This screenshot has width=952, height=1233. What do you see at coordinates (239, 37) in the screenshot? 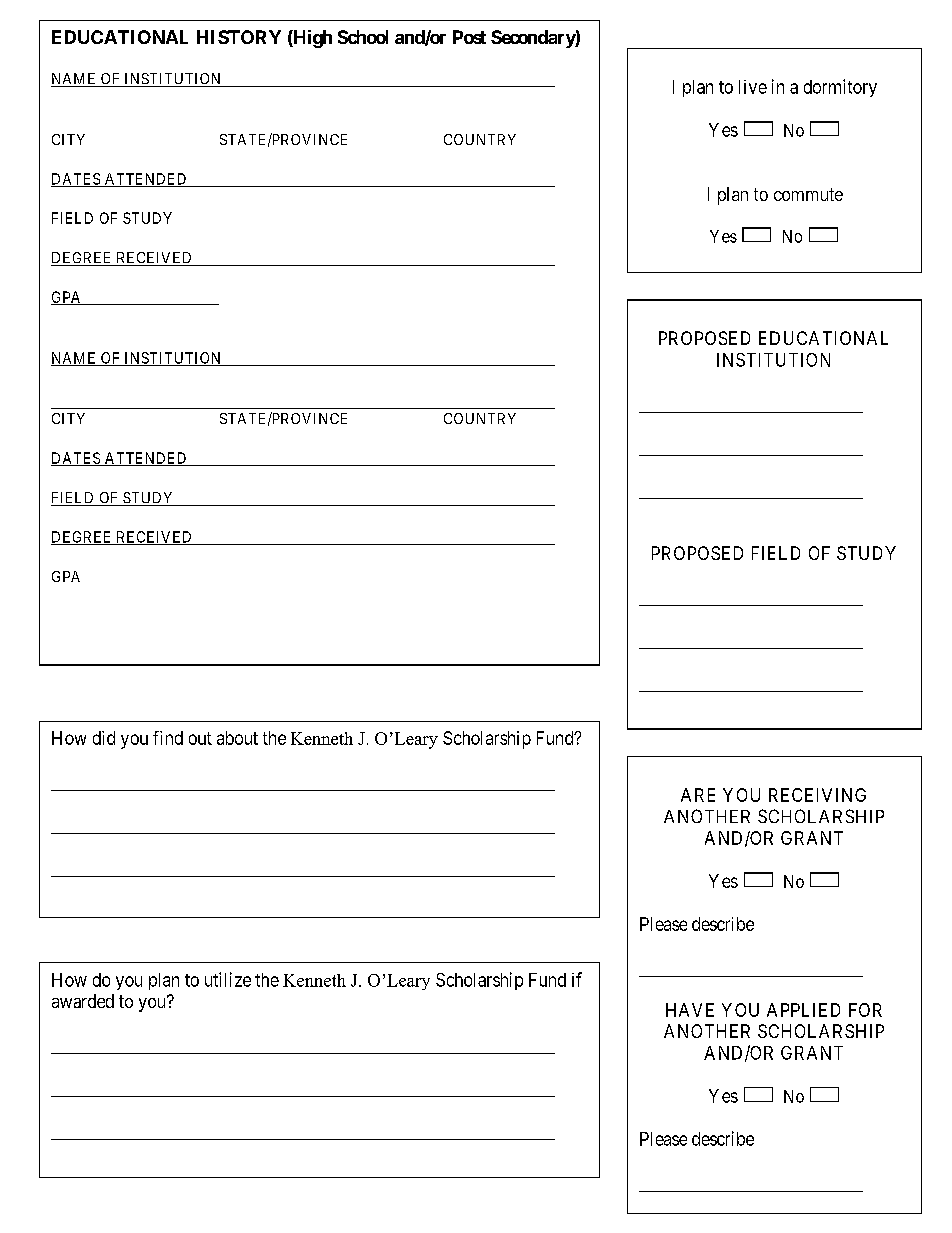
I see `HISTORY` at bounding box center [239, 37].
